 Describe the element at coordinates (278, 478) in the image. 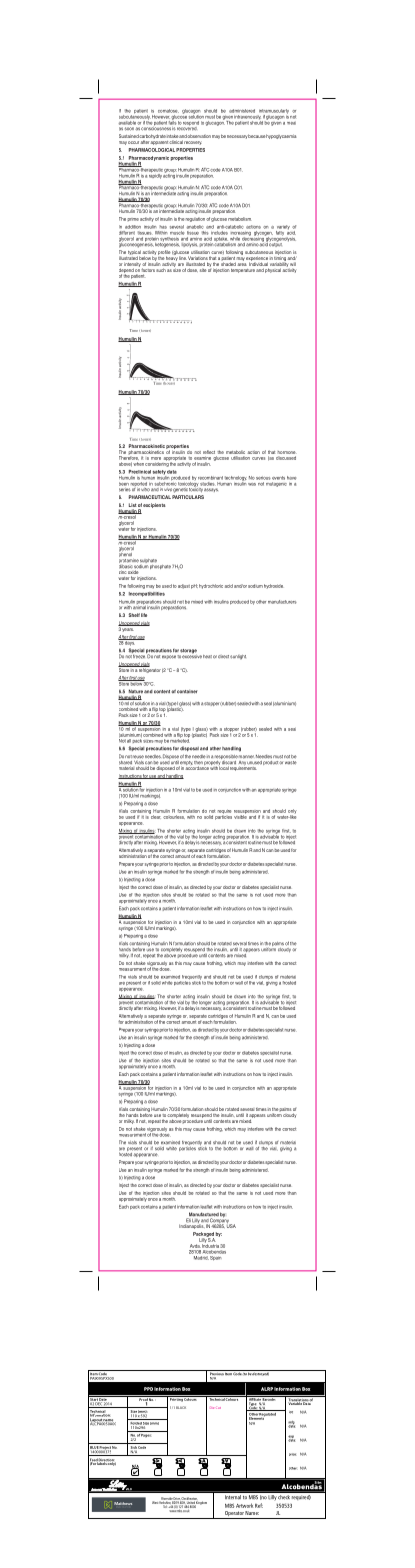

I see `events` at that location.
